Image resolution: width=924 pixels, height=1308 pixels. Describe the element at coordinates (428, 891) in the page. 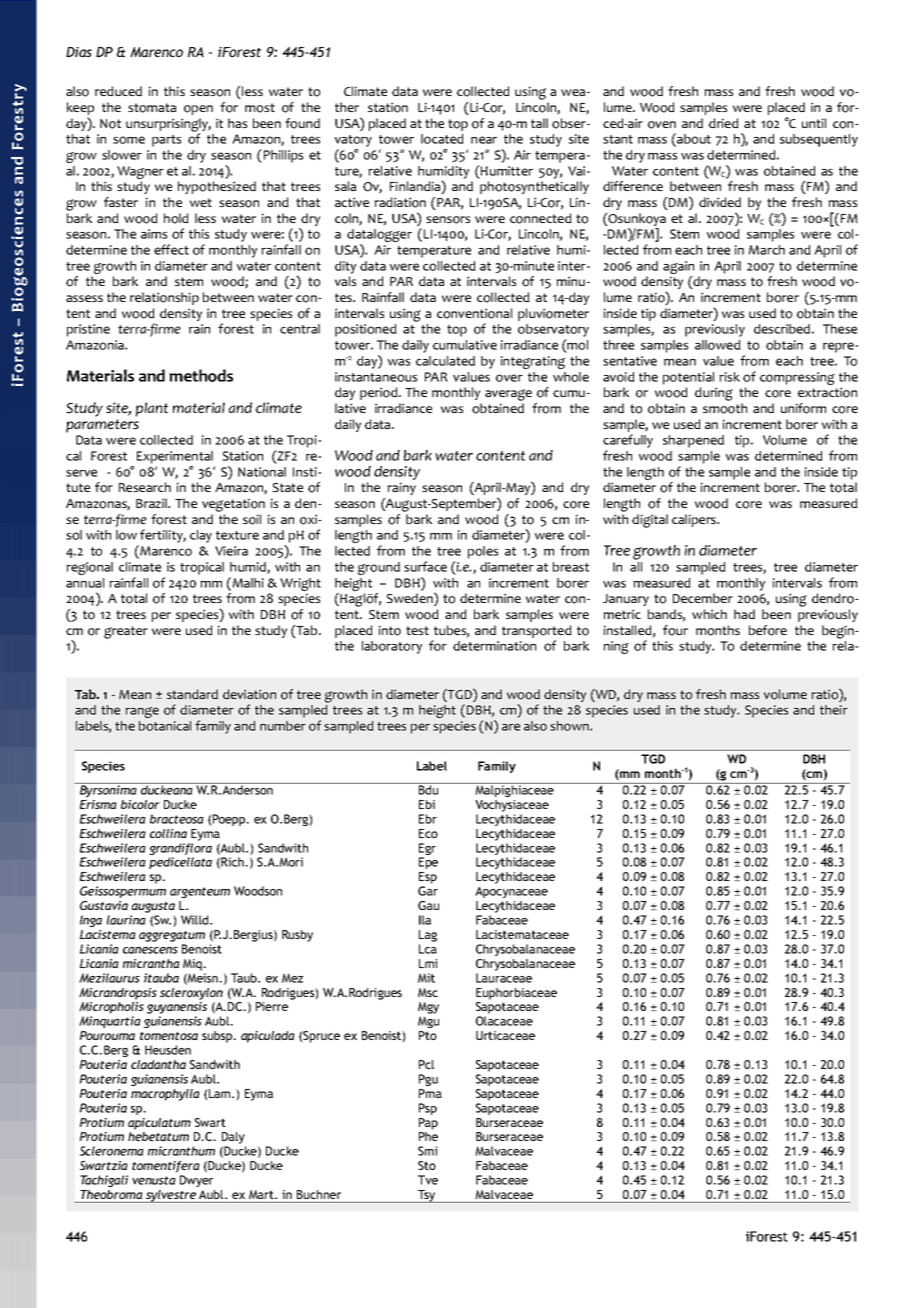

I see `Gar` at that location.
